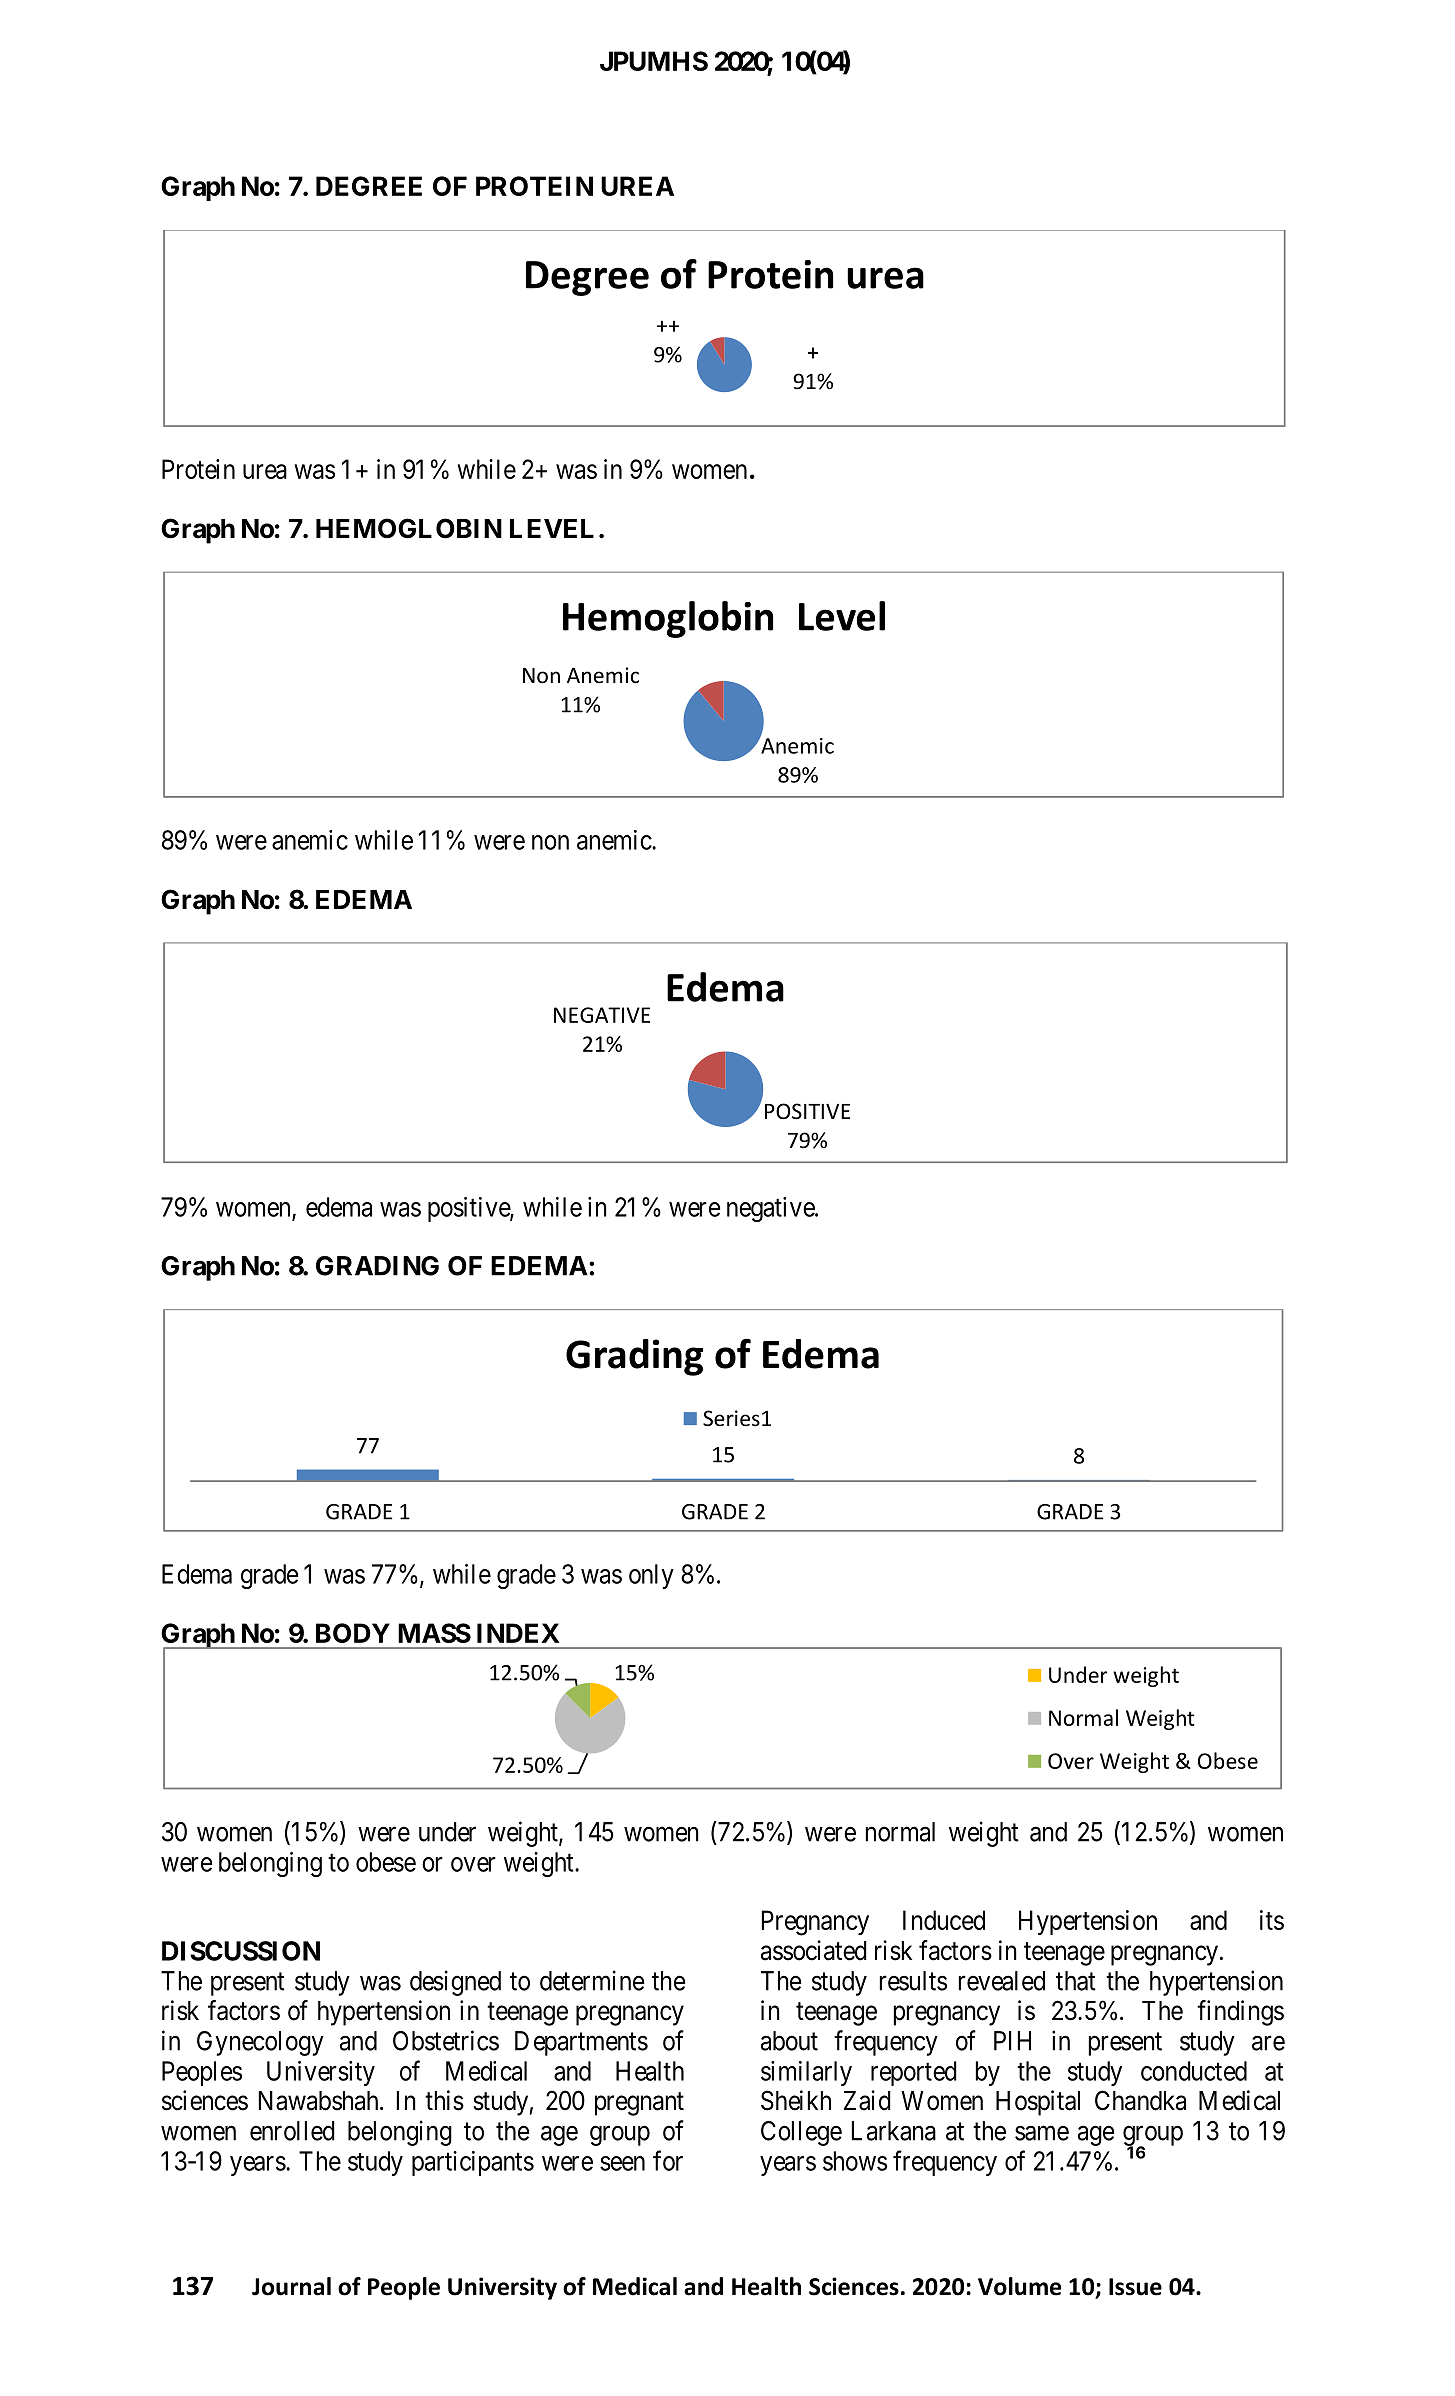 The height and width of the page is (2396, 1455). I want to click on associated, so click(814, 1950).
